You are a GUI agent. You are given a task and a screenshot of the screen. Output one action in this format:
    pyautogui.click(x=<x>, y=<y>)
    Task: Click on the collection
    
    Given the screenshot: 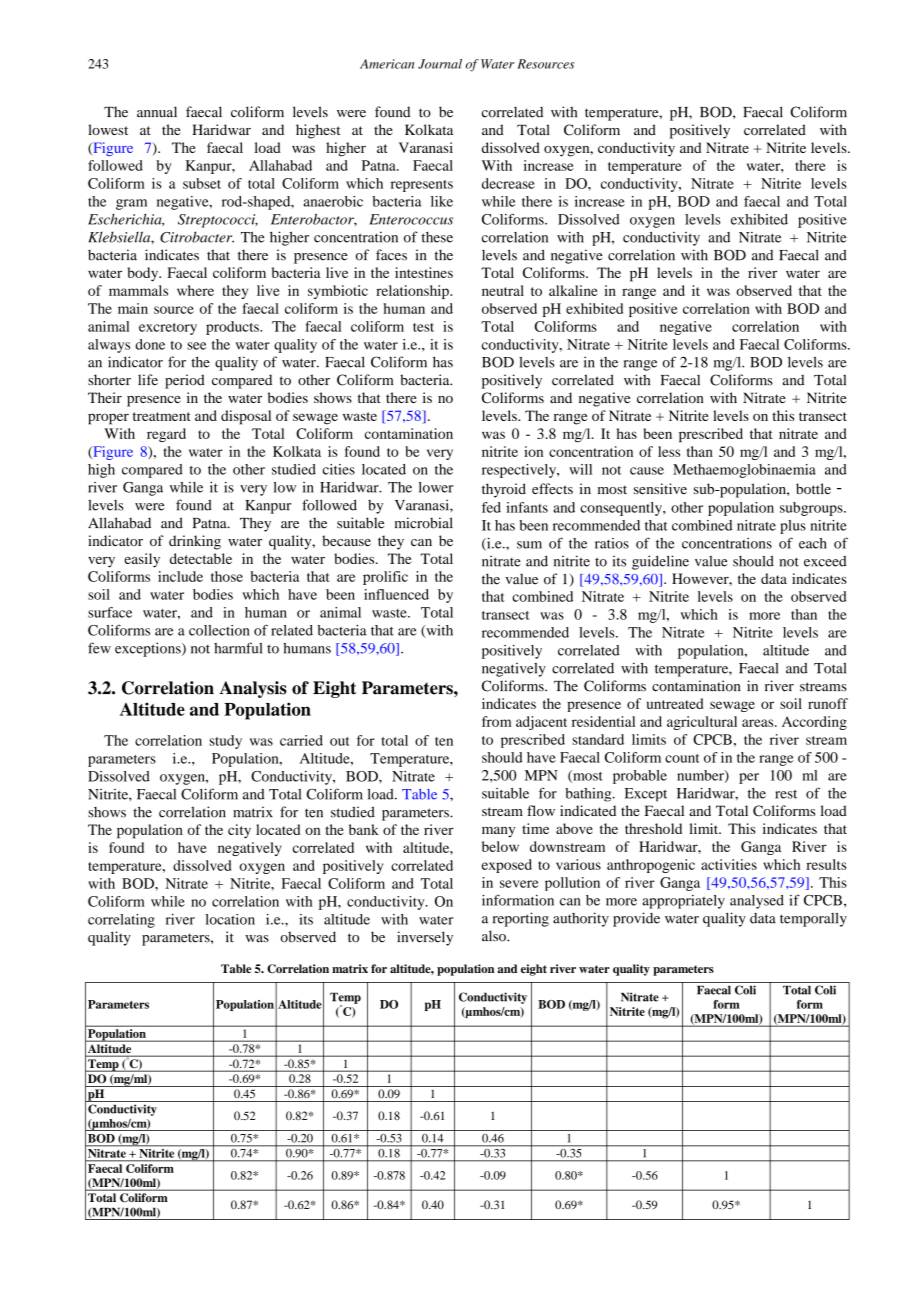 What is the action you would take?
    pyautogui.click(x=219, y=630)
